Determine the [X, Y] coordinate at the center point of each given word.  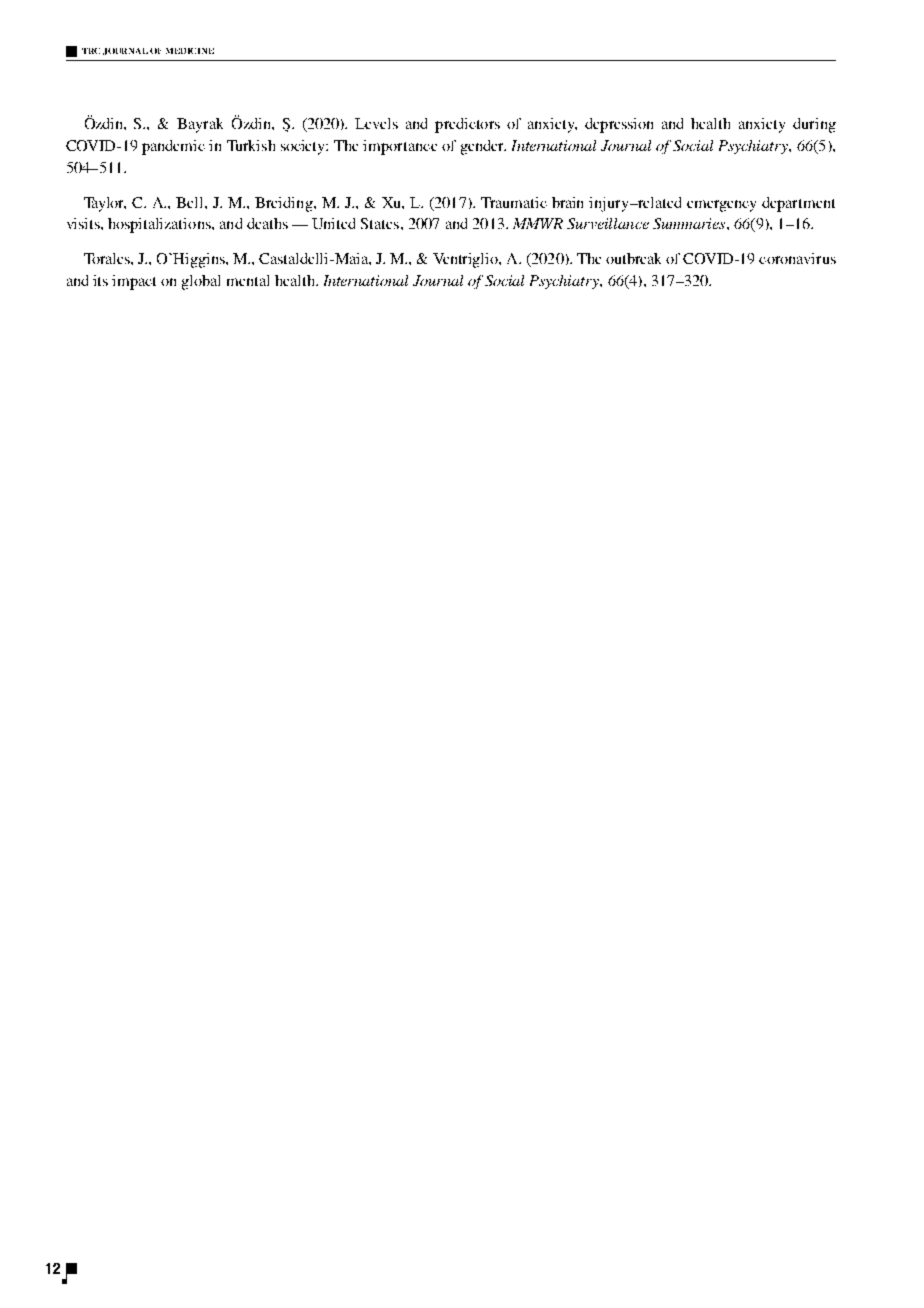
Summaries [690, 223]
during [814, 125]
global [201, 282]
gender [483, 147]
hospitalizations [160, 225]
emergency [721, 206]
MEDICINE [190, 51]
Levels [376, 123]
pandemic [173, 147]
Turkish [251, 145]
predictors [467, 125]
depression [619, 125]
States [381, 223]
